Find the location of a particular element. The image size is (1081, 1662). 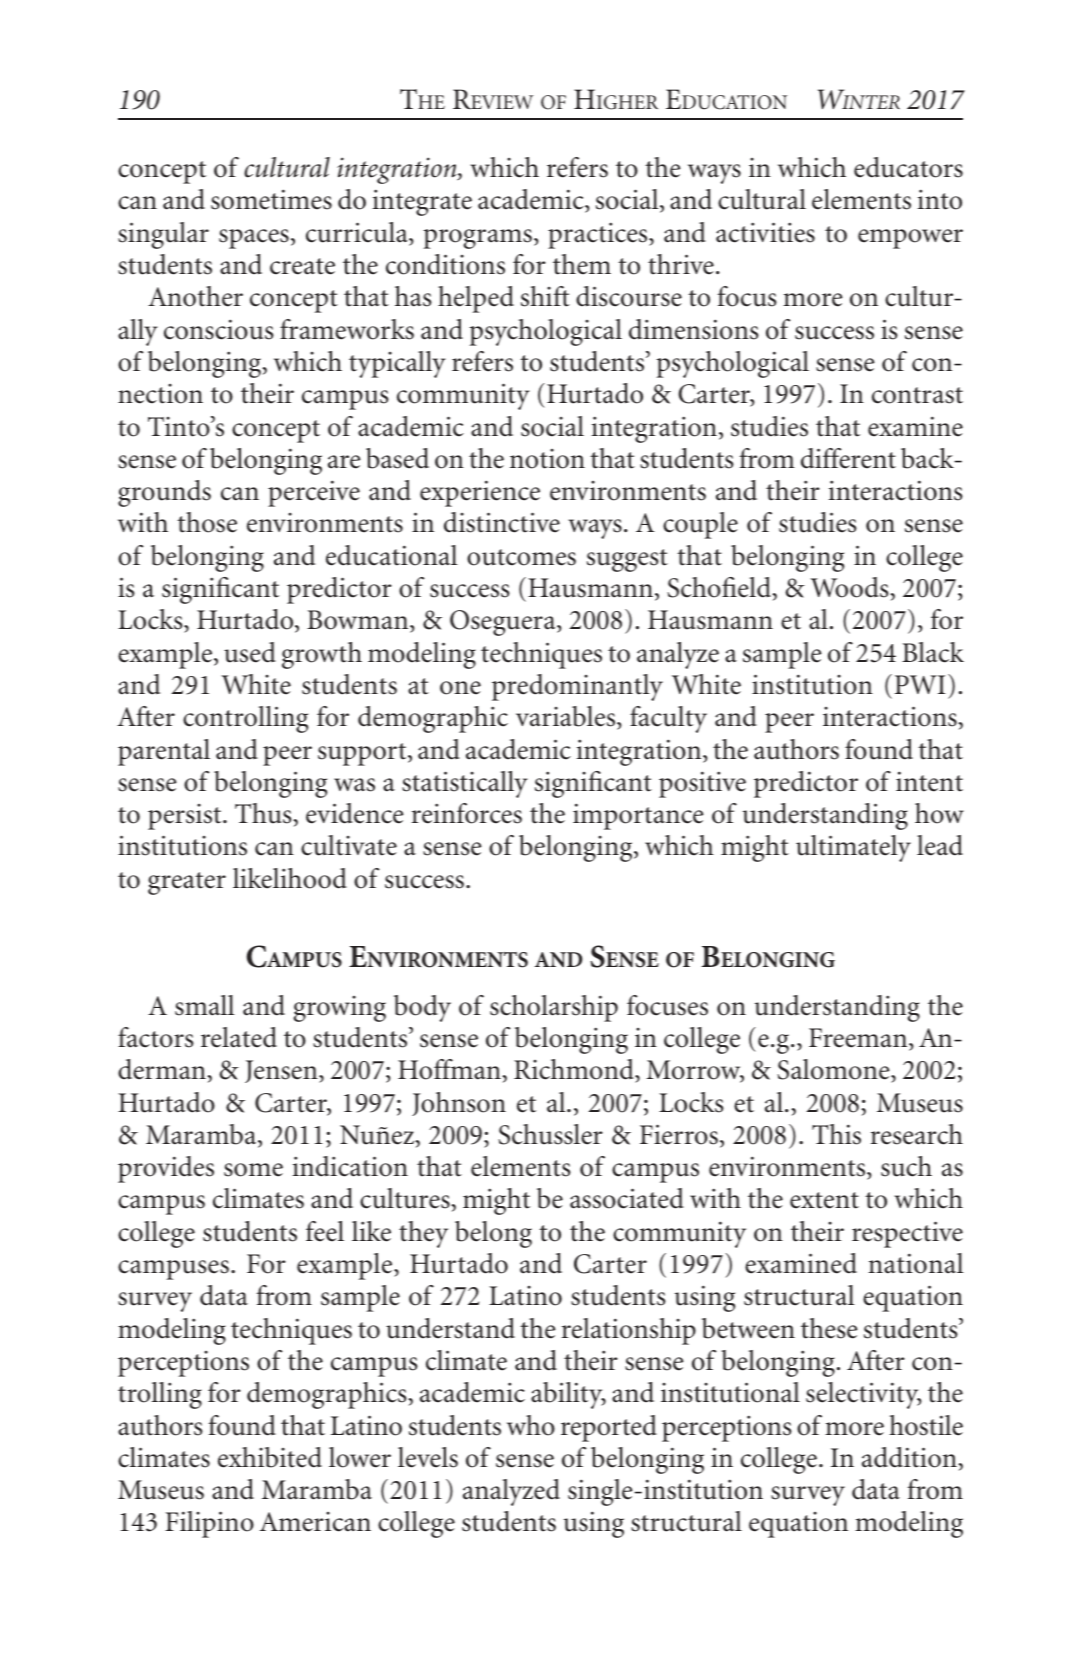

Thus is located at coordinates (264, 813).
